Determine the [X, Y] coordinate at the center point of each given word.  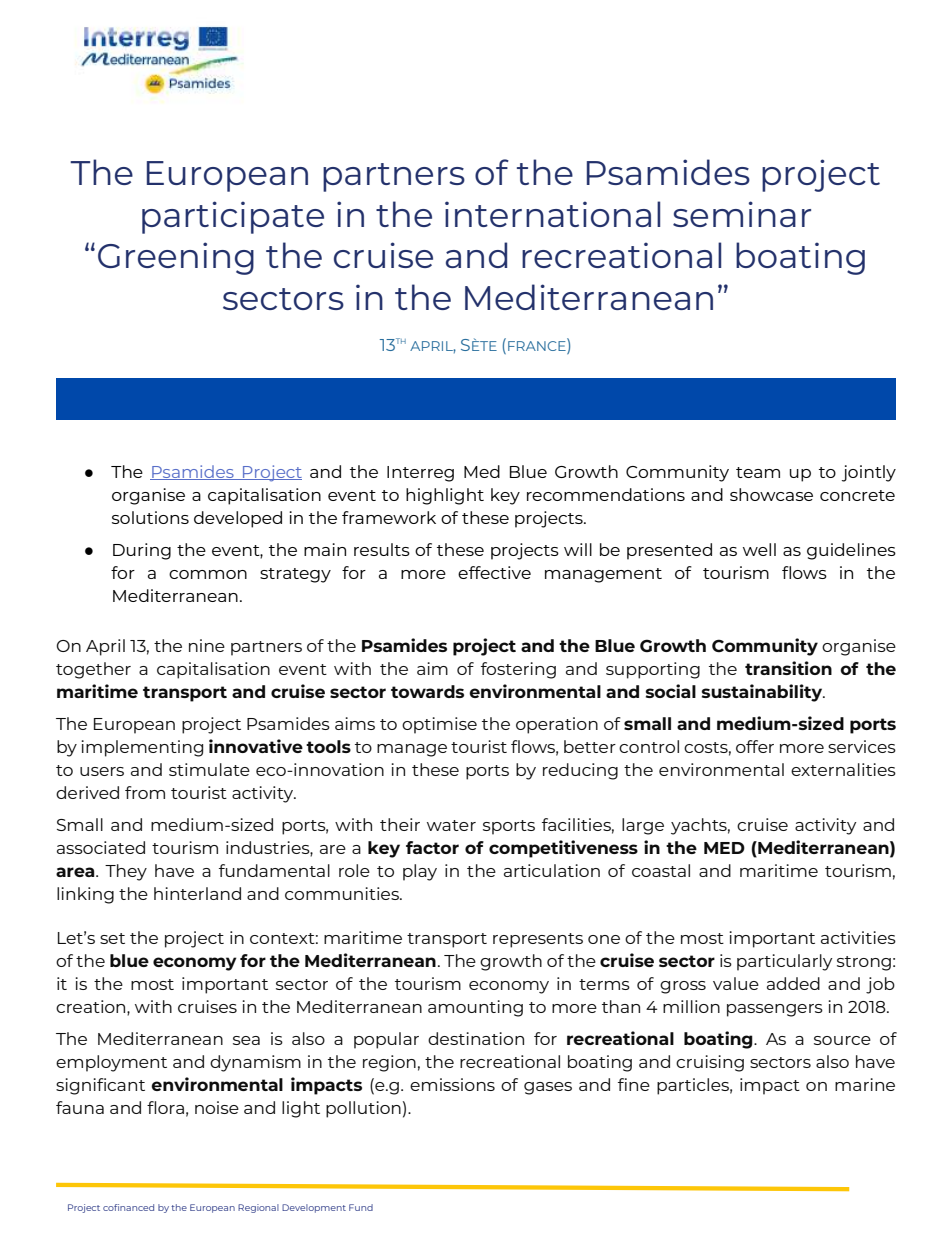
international [552, 214]
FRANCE [538, 344]
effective [494, 572]
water [451, 825]
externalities [843, 769]
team [758, 472]
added [793, 983]
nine [207, 645]
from [145, 792]
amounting [475, 1008]
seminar [742, 214]
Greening [176, 258]
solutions [150, 517]
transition [788, 668]
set [112, 938]
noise [217, 1107]
